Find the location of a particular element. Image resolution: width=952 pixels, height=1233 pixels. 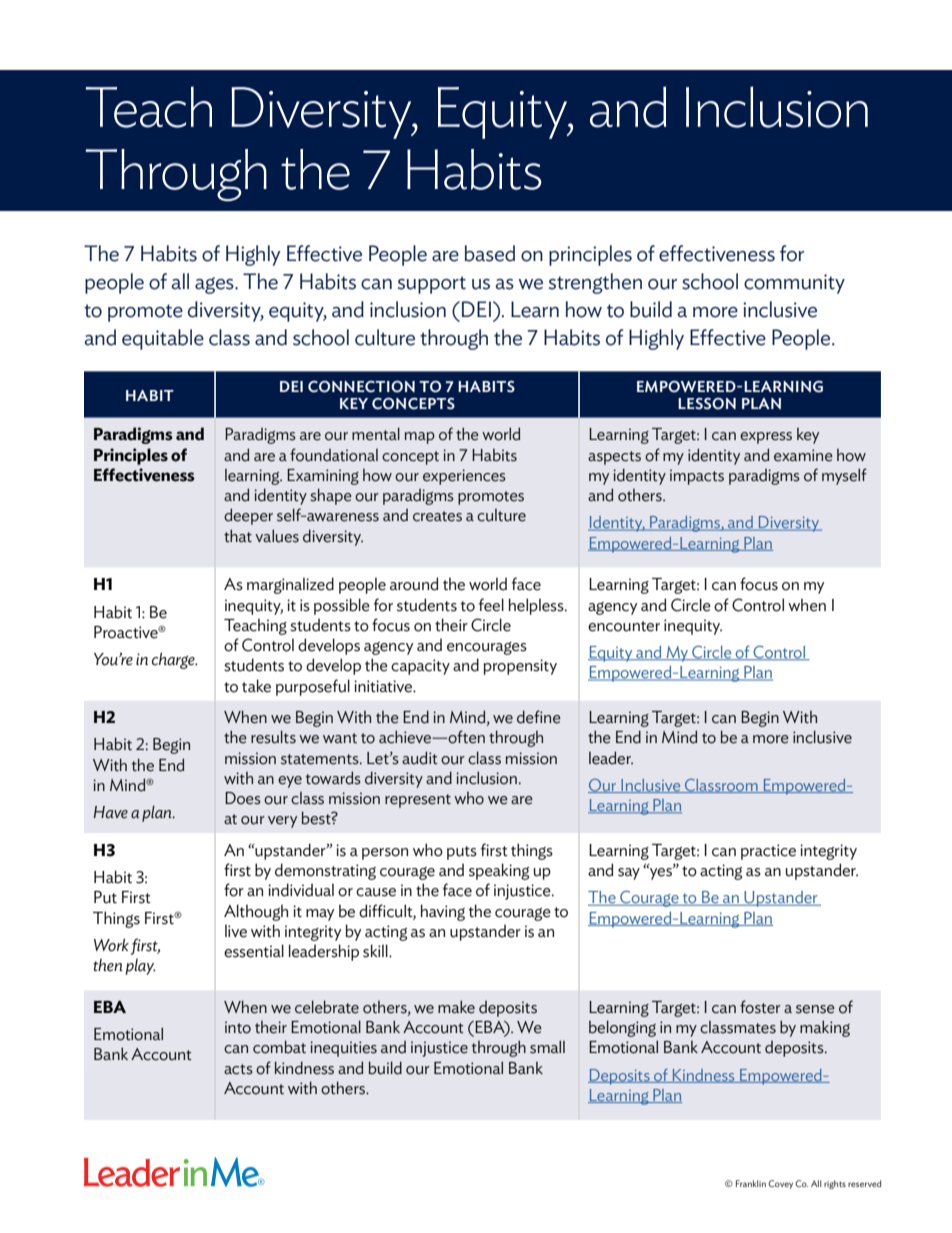

equitable is located at coordinates (163, 339).
